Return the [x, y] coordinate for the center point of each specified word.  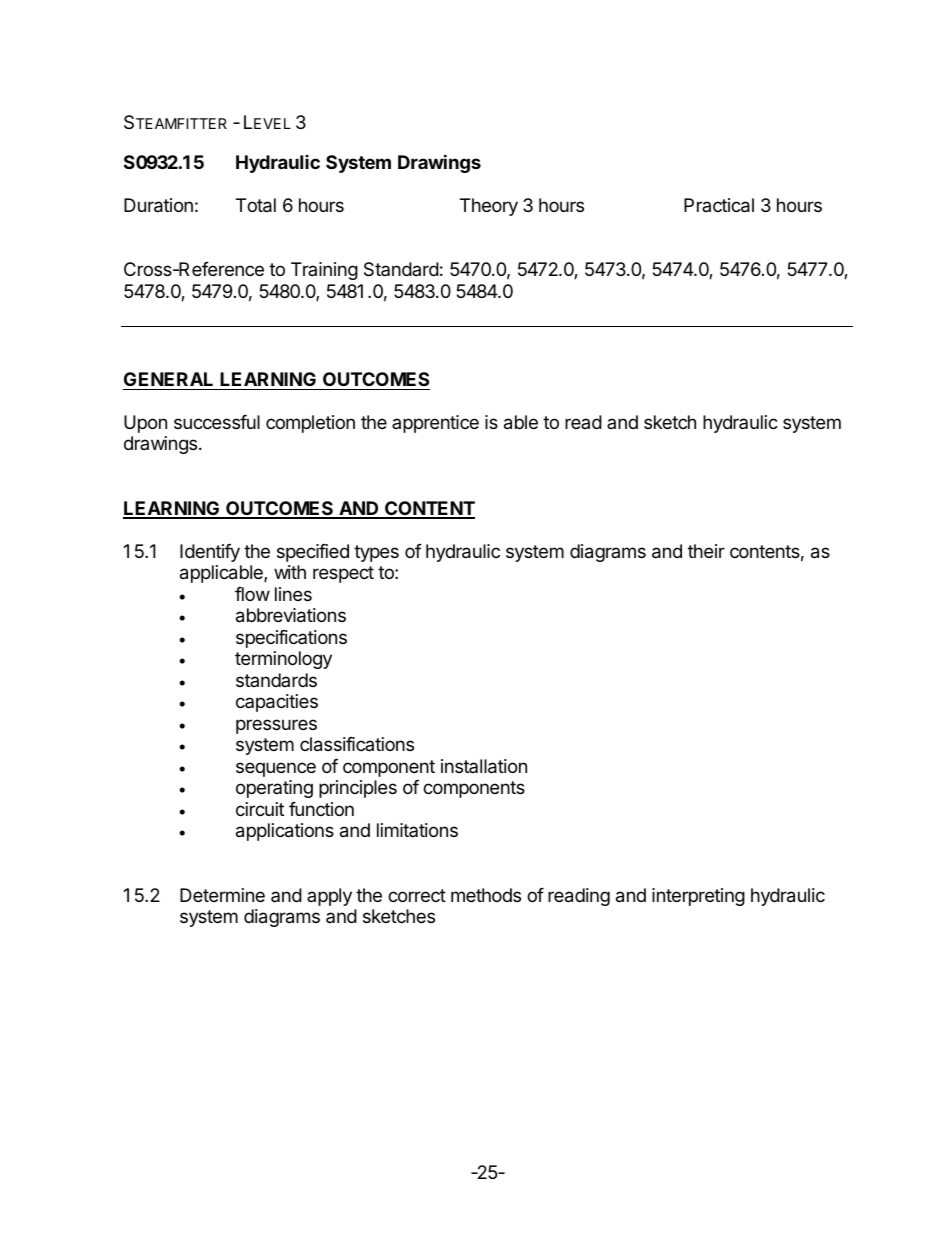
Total [256, 205]
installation [484, 766]
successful [217, 422]
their [706, 551]
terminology [283, 660]
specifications [291, 639]
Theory [489, 207]
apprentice [435, 424]
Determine [222, 895]
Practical [719, 205]
